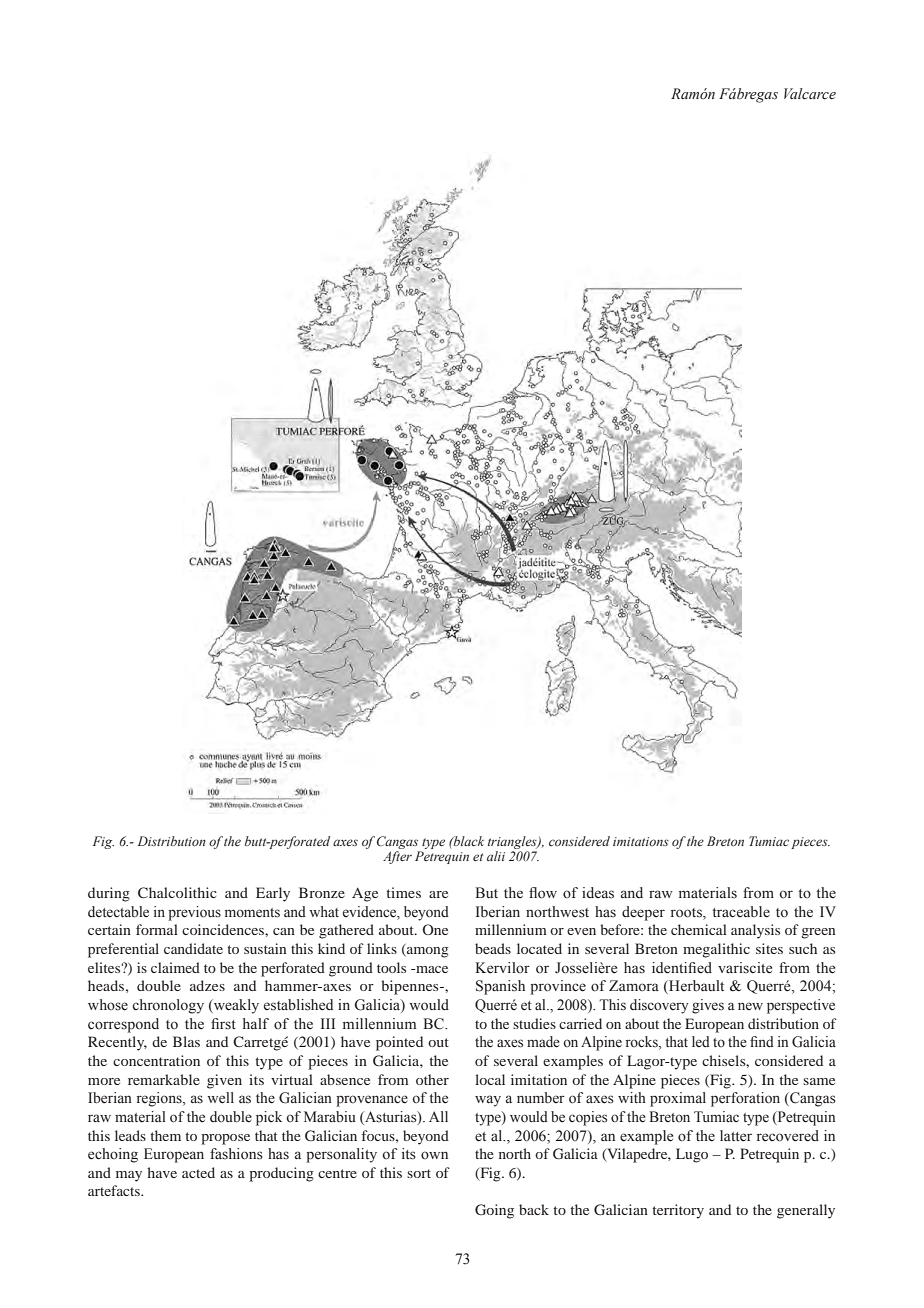 This screenshot has width=924, height=1308. I want to click on artefacts, so click(115, 1190).
